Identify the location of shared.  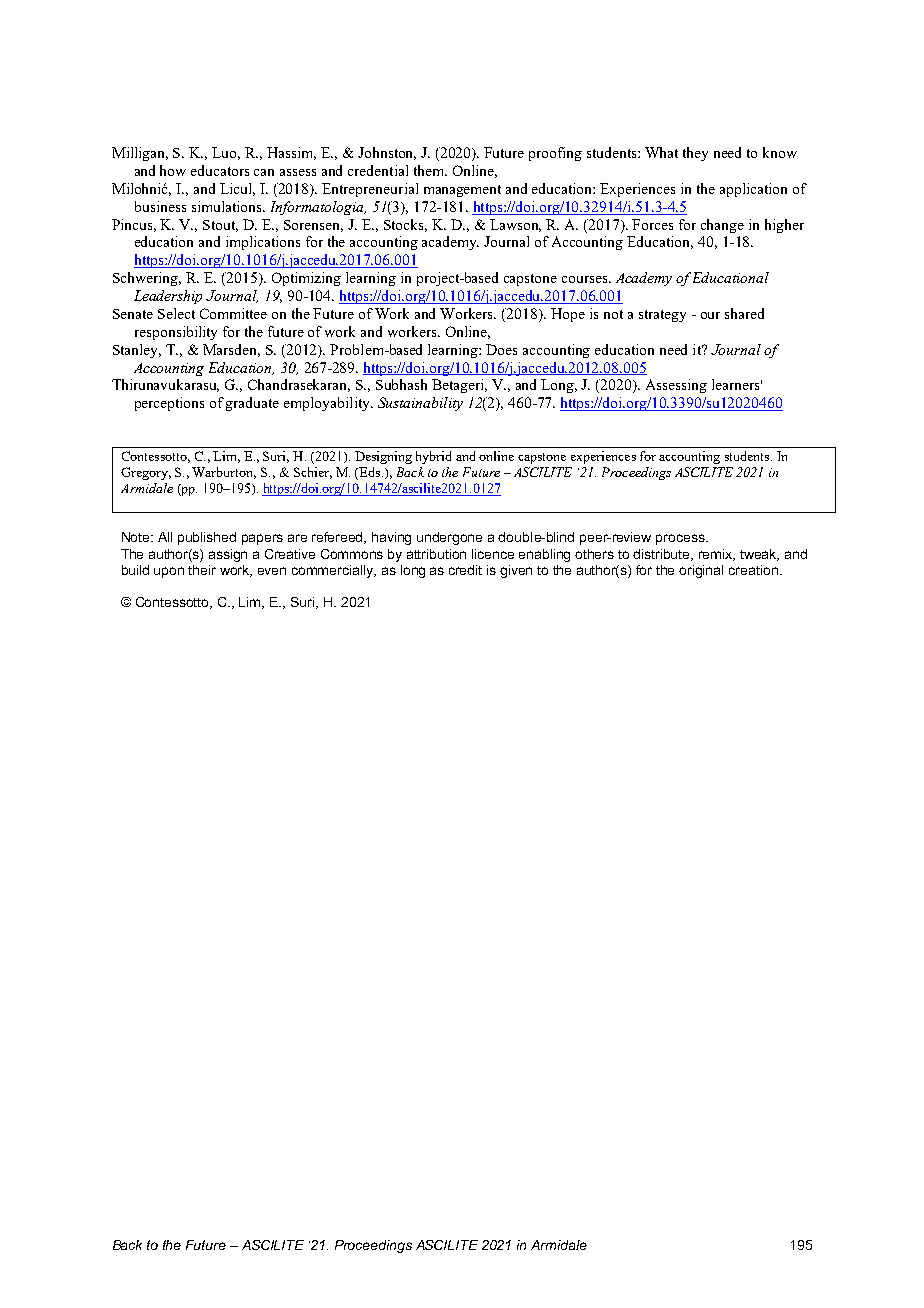
(744, 313).
